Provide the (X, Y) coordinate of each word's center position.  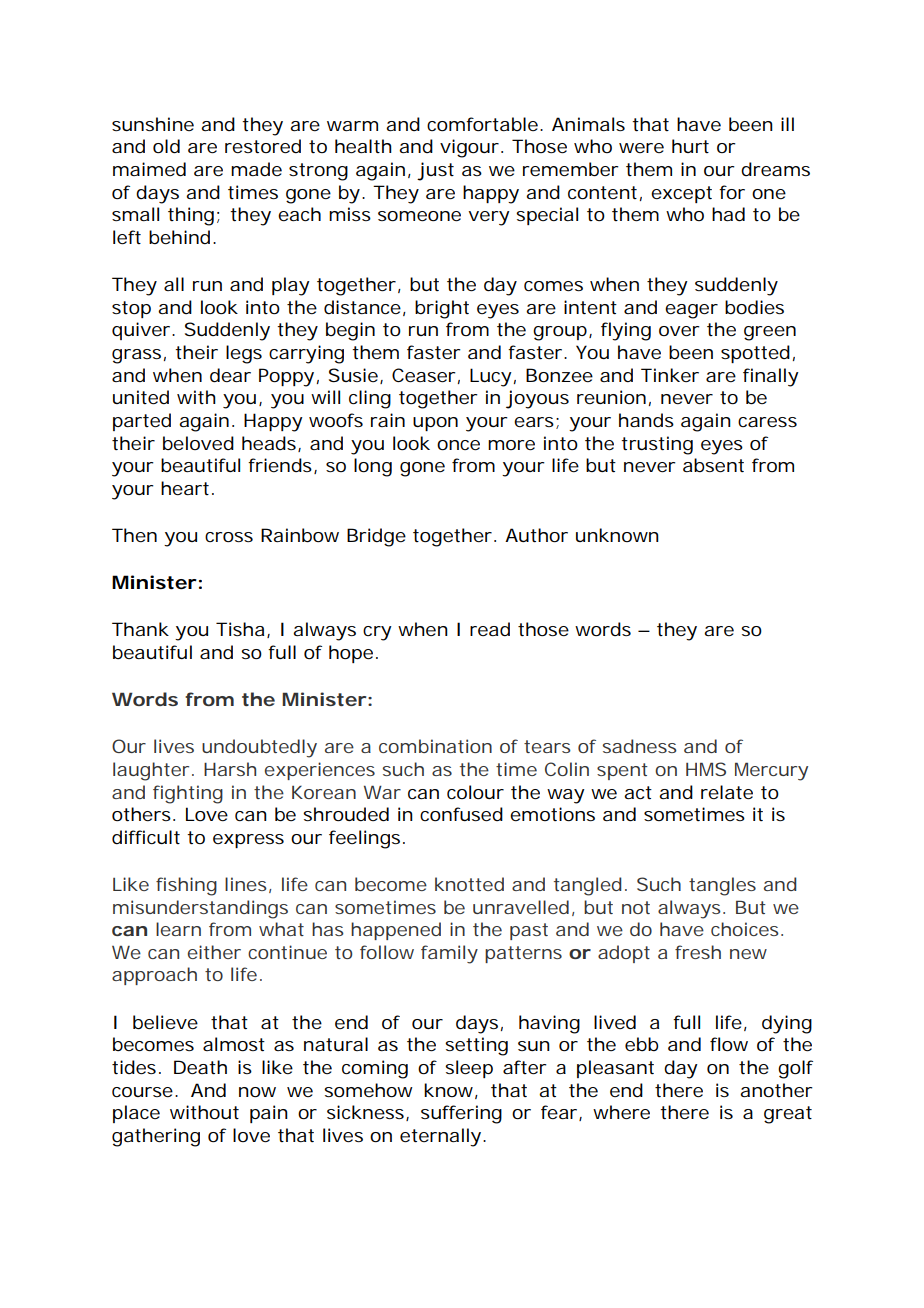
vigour (471, 148)
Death (200, 1067)
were (641, 148)
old (166, 146)
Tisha (243, 630)
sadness (640, 746)
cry (377, 633)
